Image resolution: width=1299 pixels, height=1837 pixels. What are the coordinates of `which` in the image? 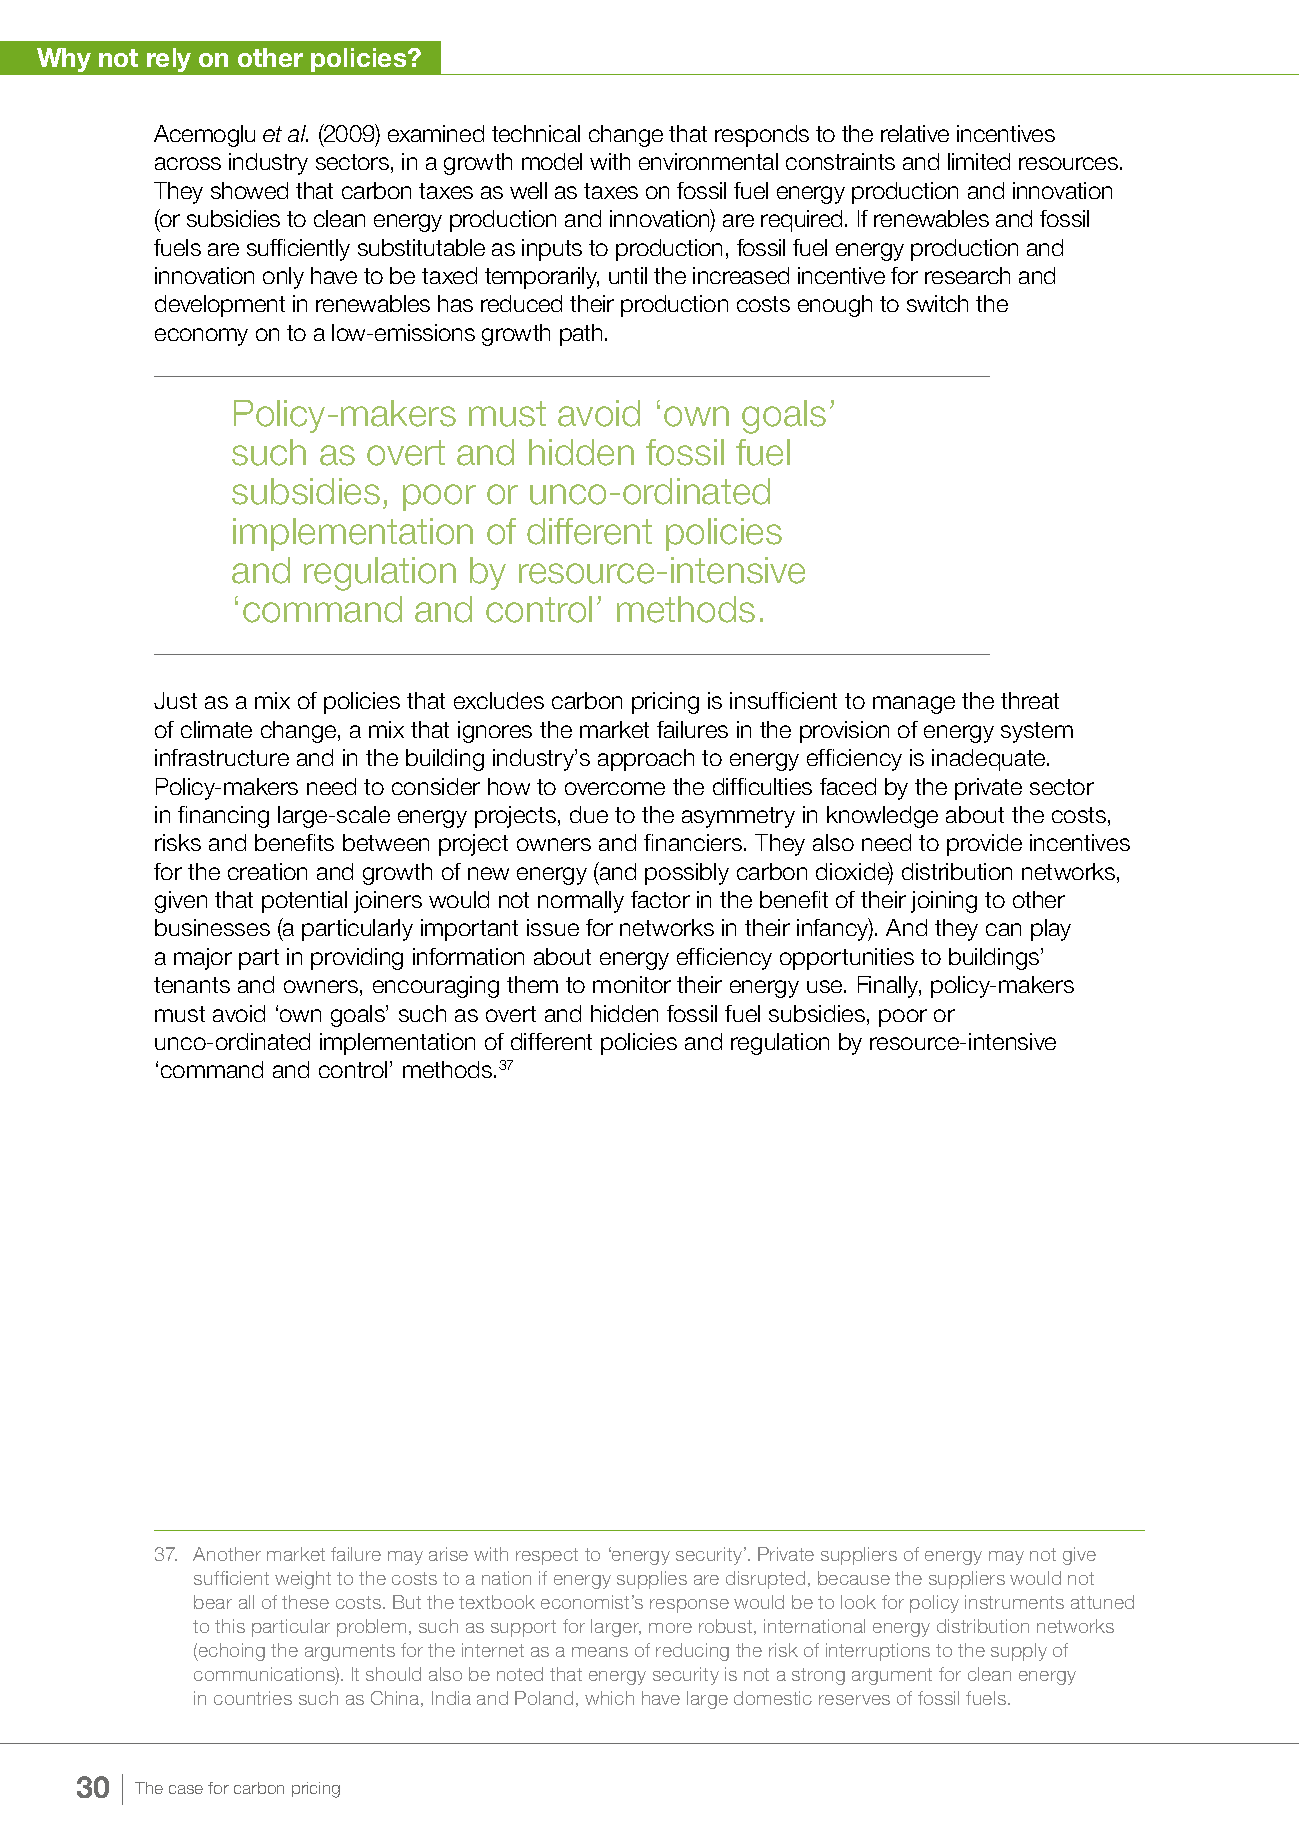 It's located at (609, 1698).
